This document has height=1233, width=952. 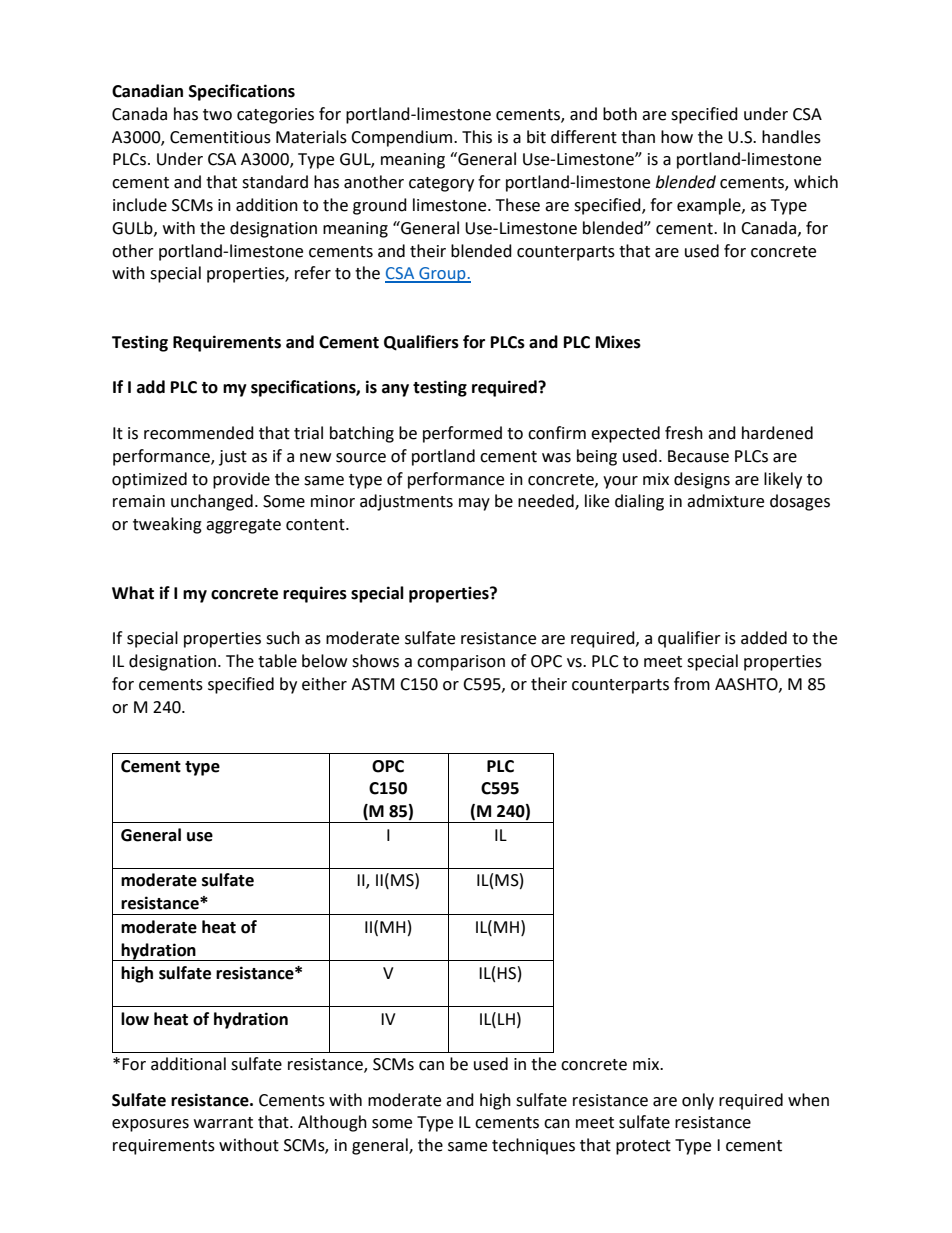 I want to click on any, so click(x=395, y=390).
